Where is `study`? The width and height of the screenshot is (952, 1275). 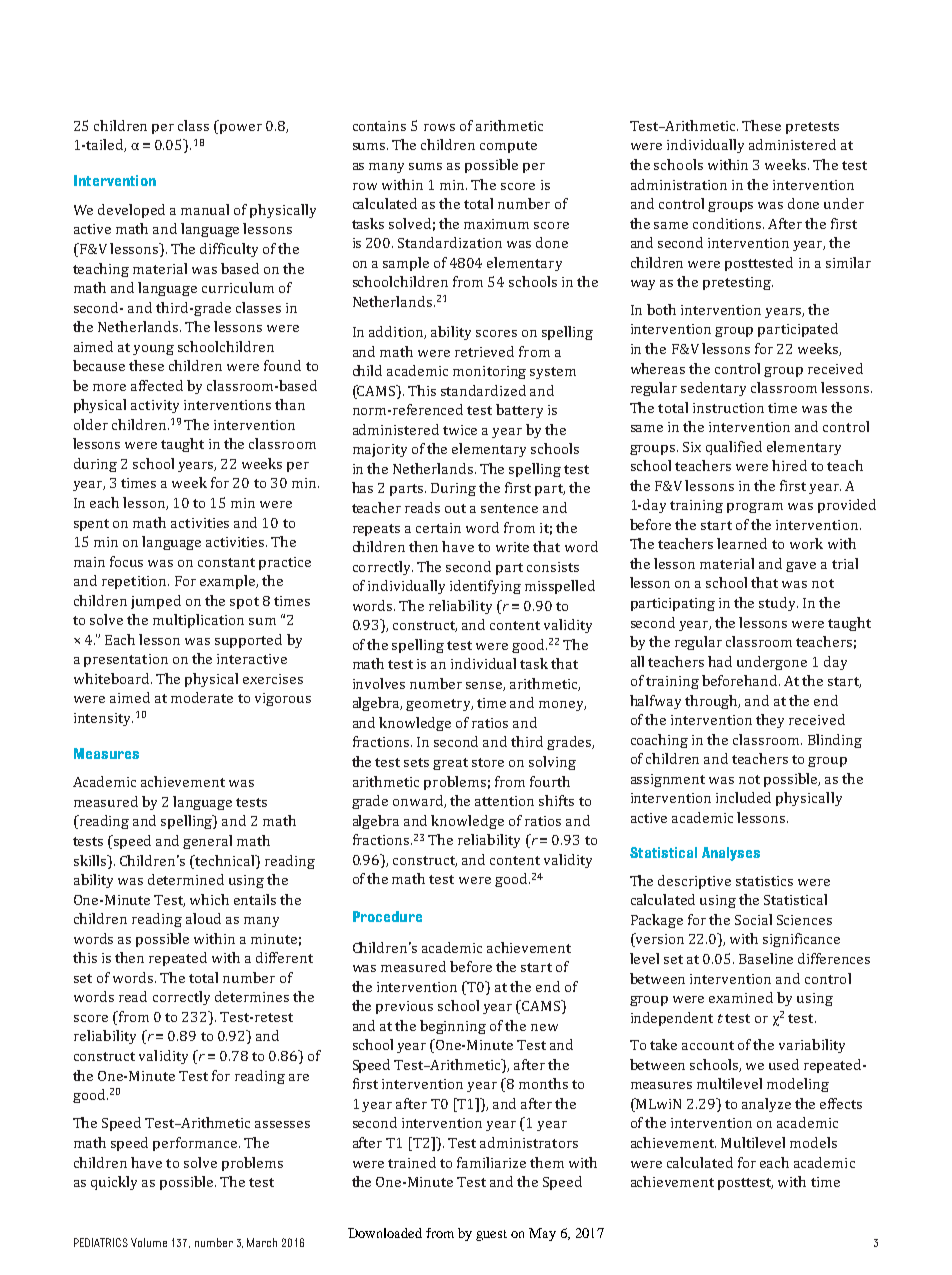 study is located at coordinates (778, 604).
